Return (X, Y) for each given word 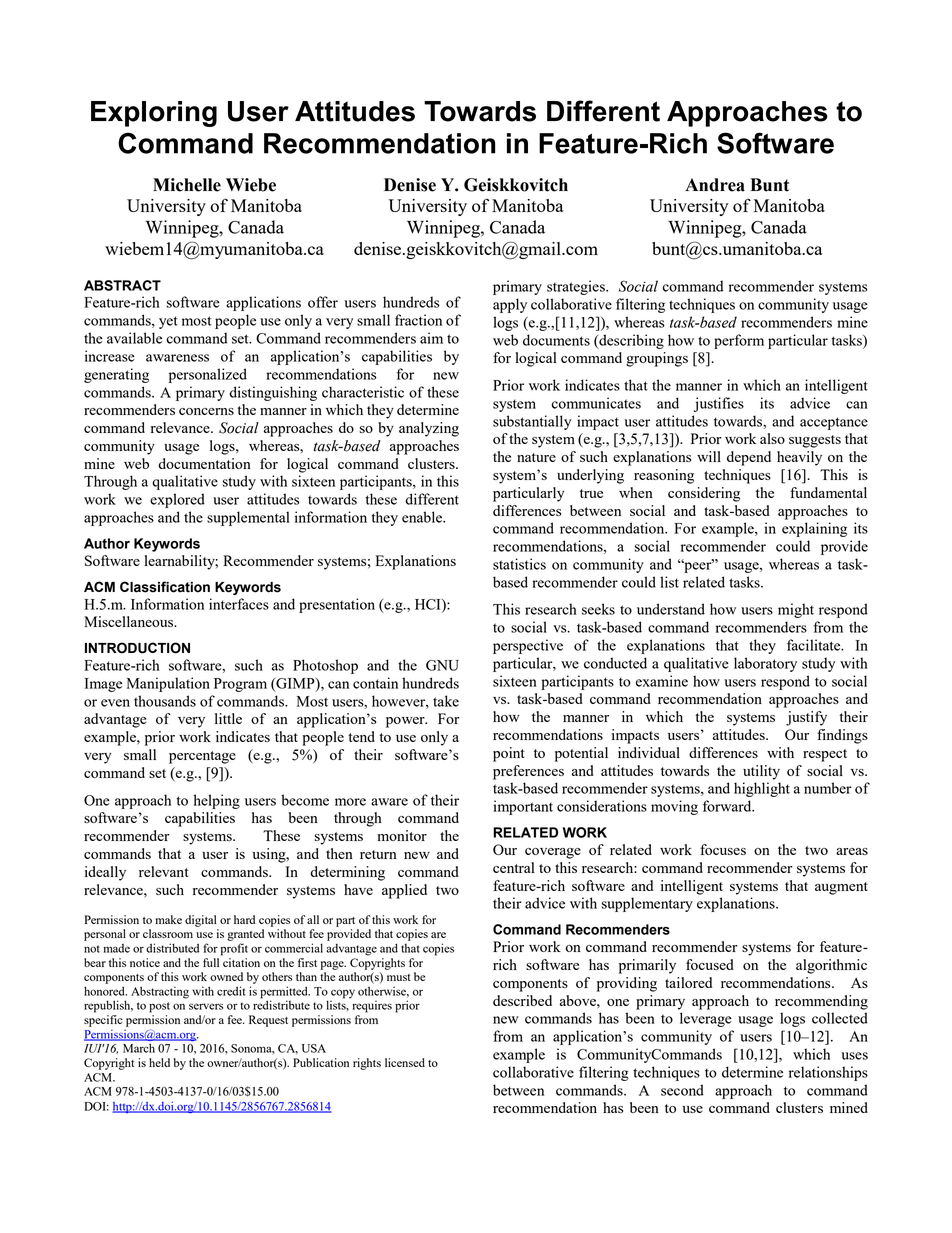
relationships (828, 1073)
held (159, 1062)
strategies (577, 287)
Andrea (715, 185)
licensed (405, 1062)
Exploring (154, 114)
